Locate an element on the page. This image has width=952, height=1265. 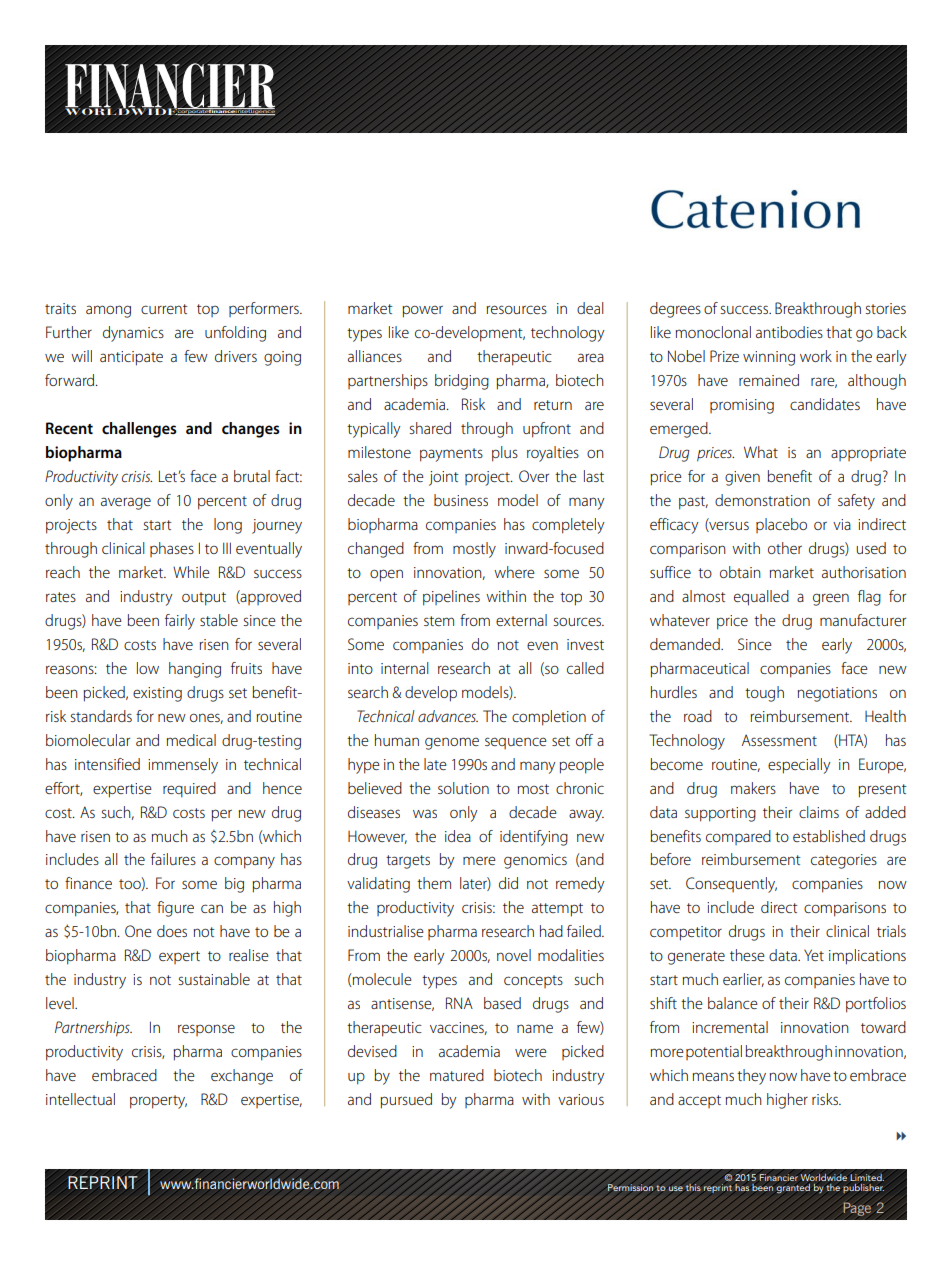
Consequently is located at coordinates (731, 885).
